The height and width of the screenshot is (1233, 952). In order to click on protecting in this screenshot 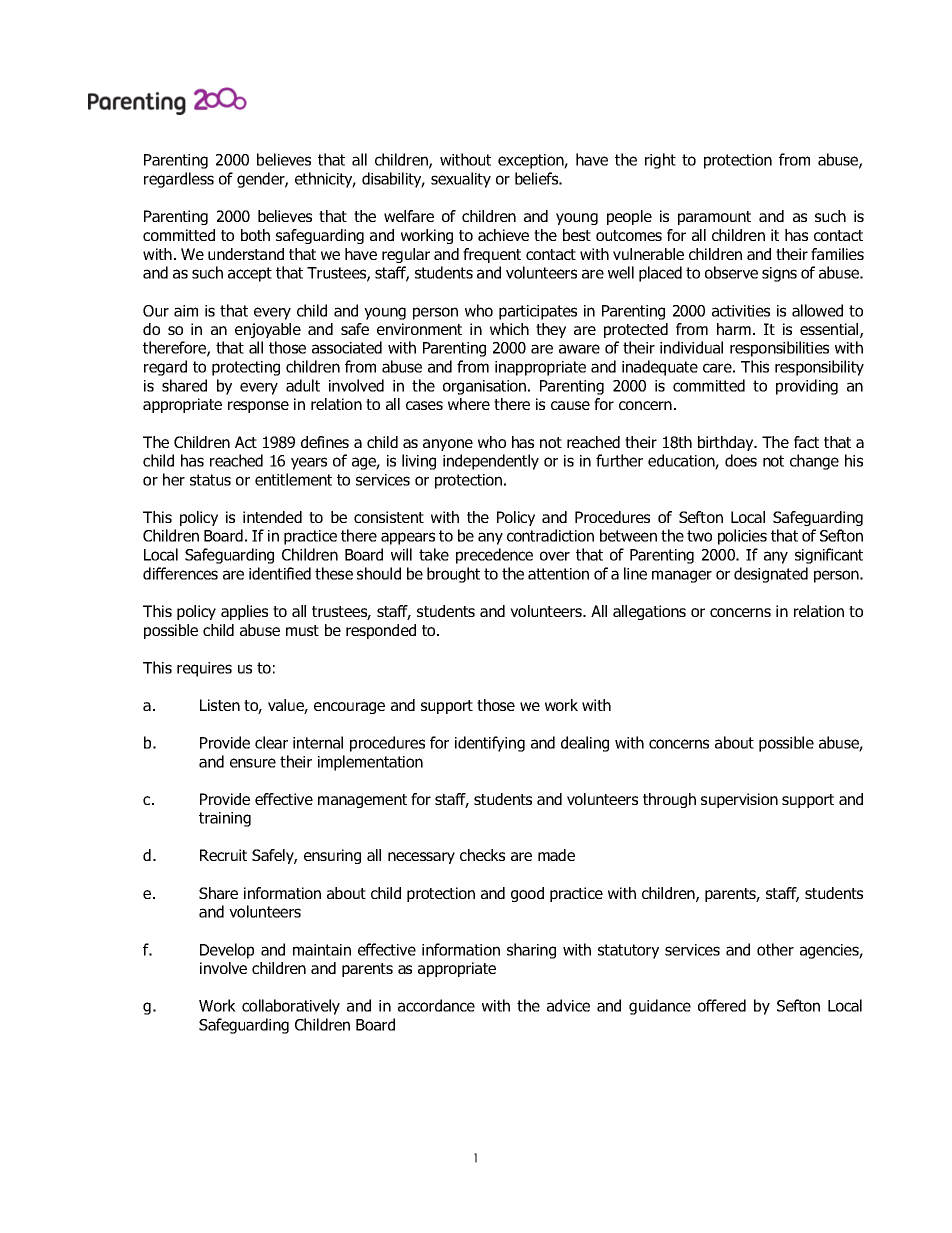, I will do `click(246, 368)`.
